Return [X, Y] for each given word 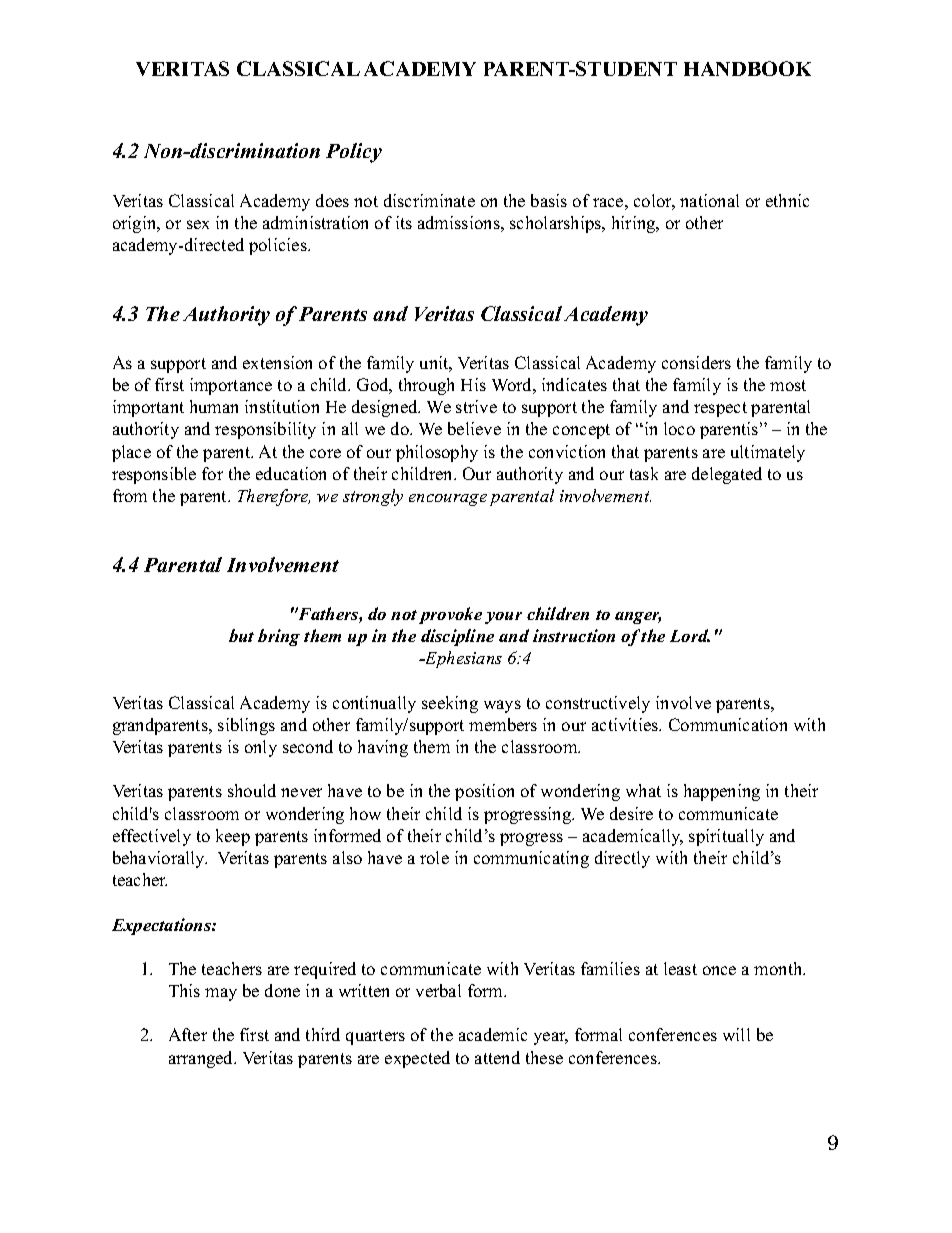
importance [231, 386]
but [241, 635]
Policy [354, 153]
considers [696, 362]
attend [497, 1057]
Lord [690, 635]
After [188, 1034]
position [484, 792]
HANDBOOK [747, 68]
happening [722, 792]
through [426, 386]
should [252, 790]
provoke [450, 615]
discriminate [429, 200]
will [736, 1034]
